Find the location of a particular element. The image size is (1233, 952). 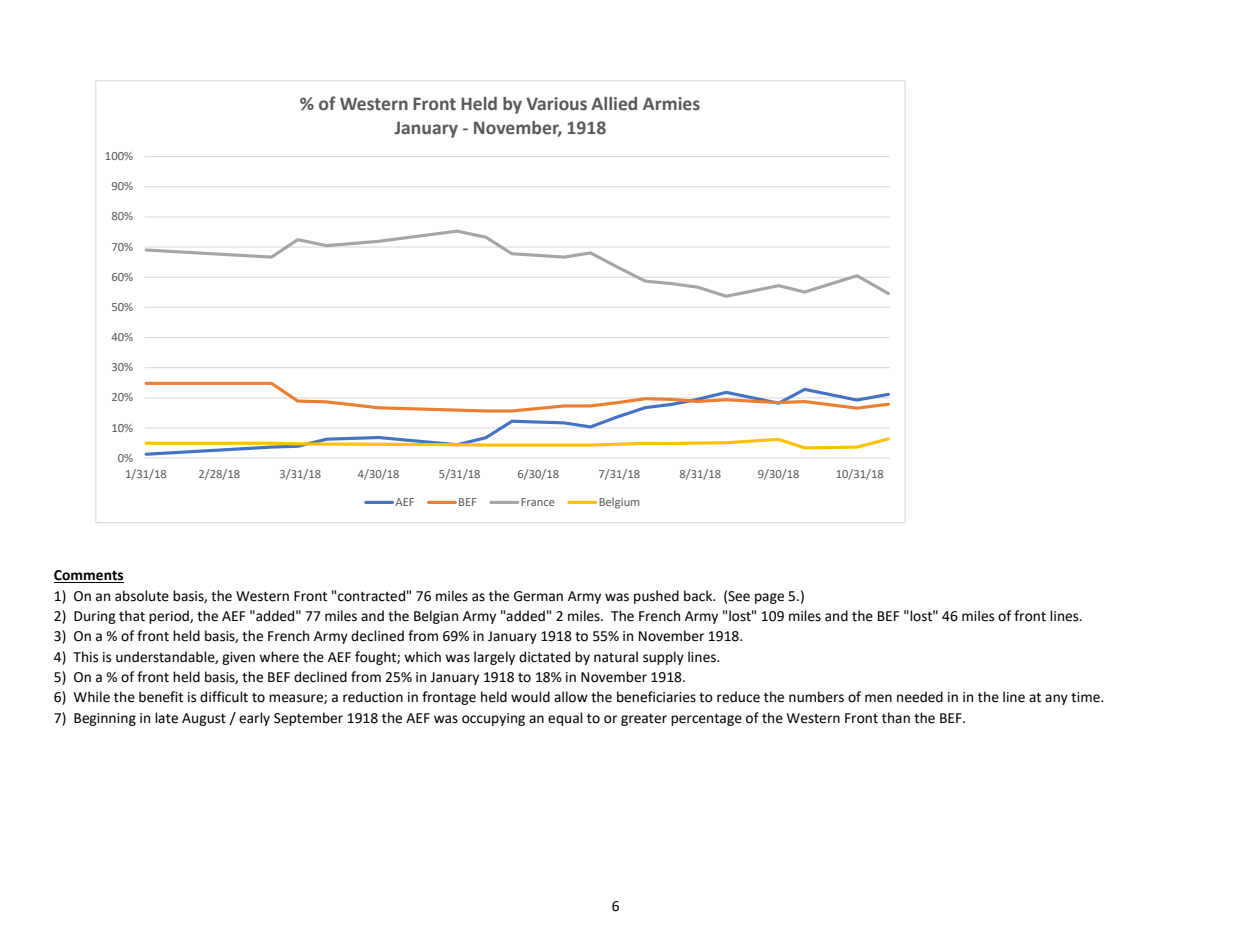

Various is located at coordinates (556, 104).
